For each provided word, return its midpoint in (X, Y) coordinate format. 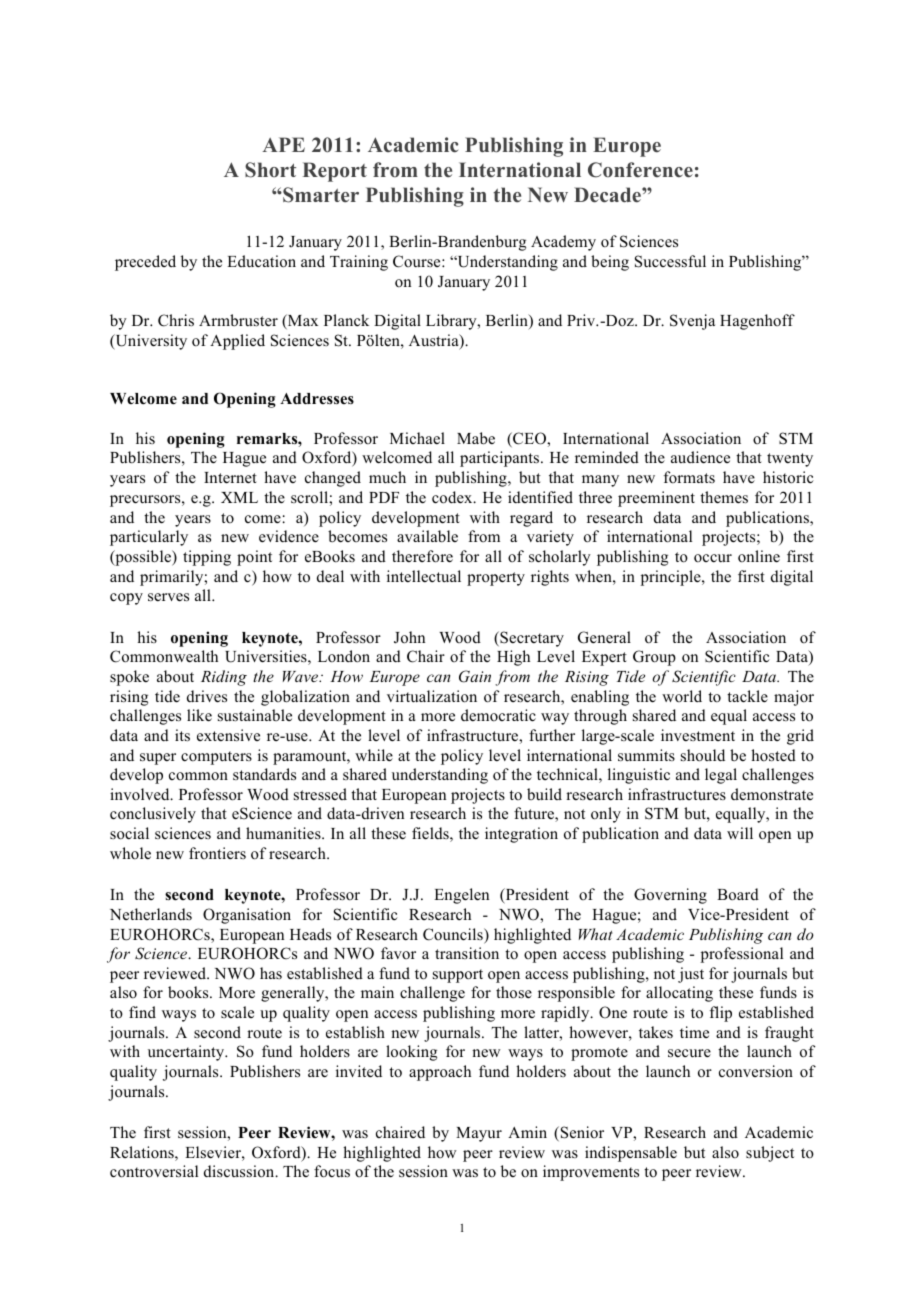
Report (335, 172)
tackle (747, 696)
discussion (240, 1171)
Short (270, 170)
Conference (640, 170)
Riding (224, 678)
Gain (475, 676)
